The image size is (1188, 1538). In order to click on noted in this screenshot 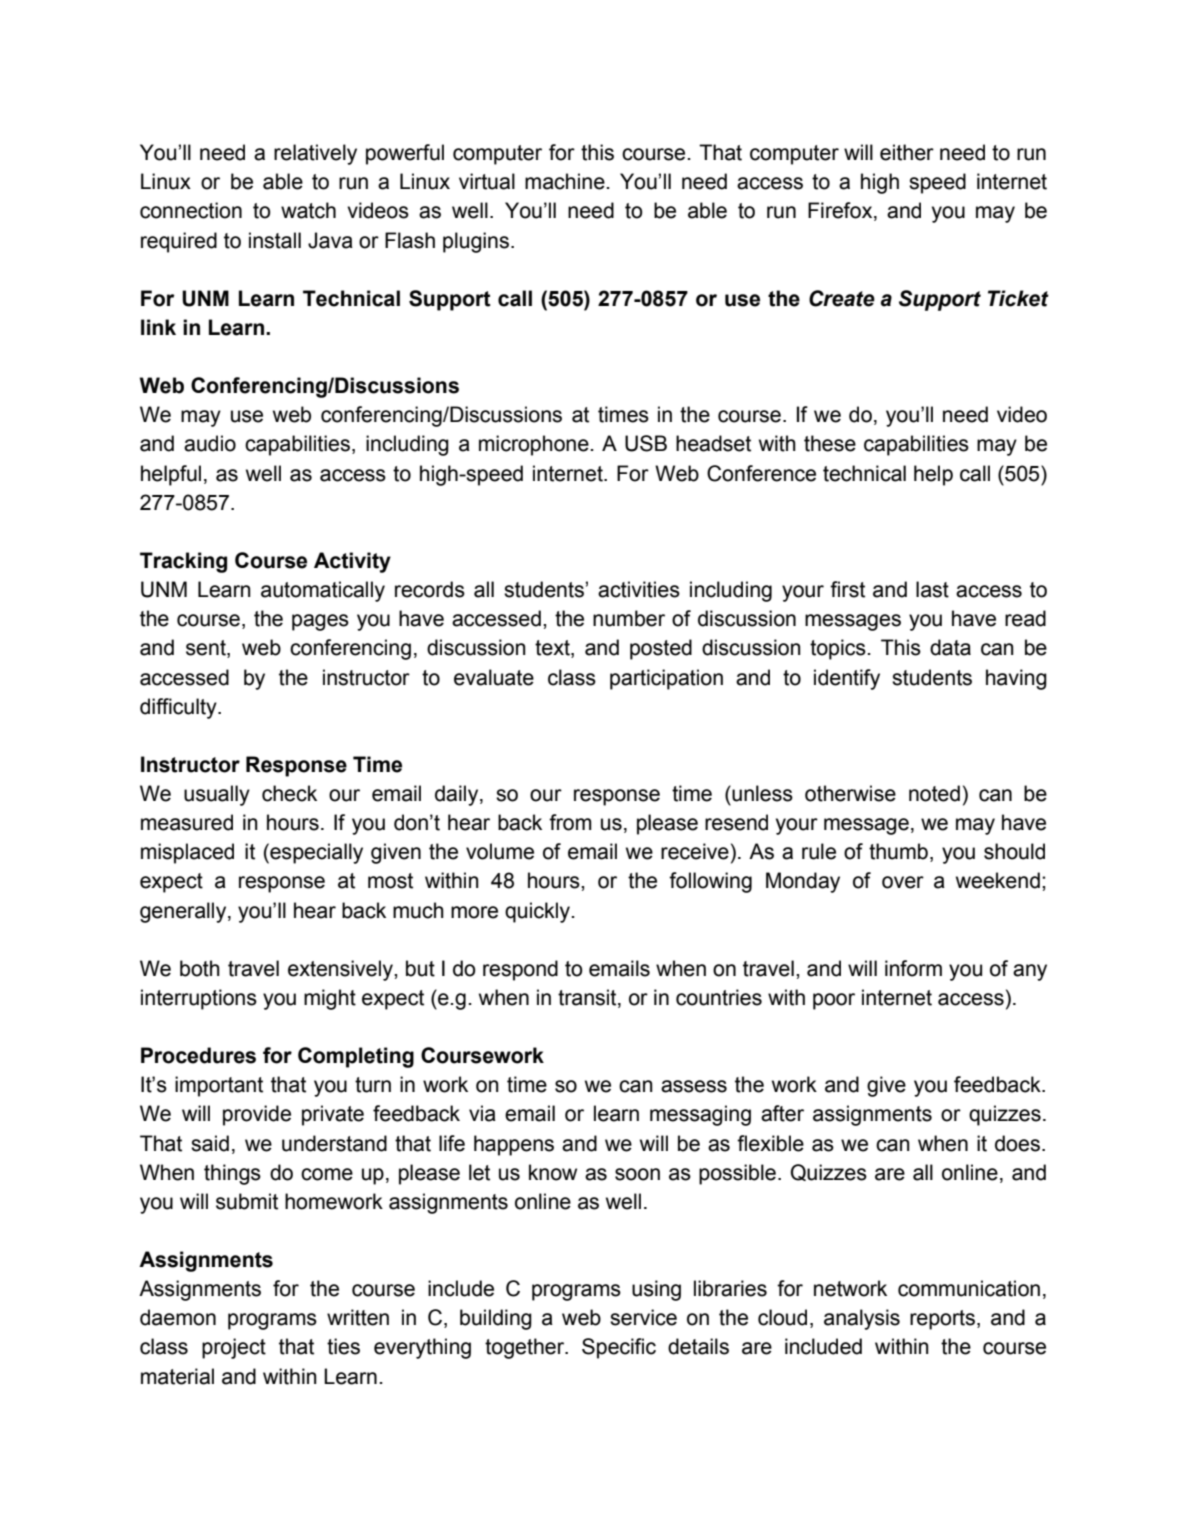, I will do `click(934, 793)`.
